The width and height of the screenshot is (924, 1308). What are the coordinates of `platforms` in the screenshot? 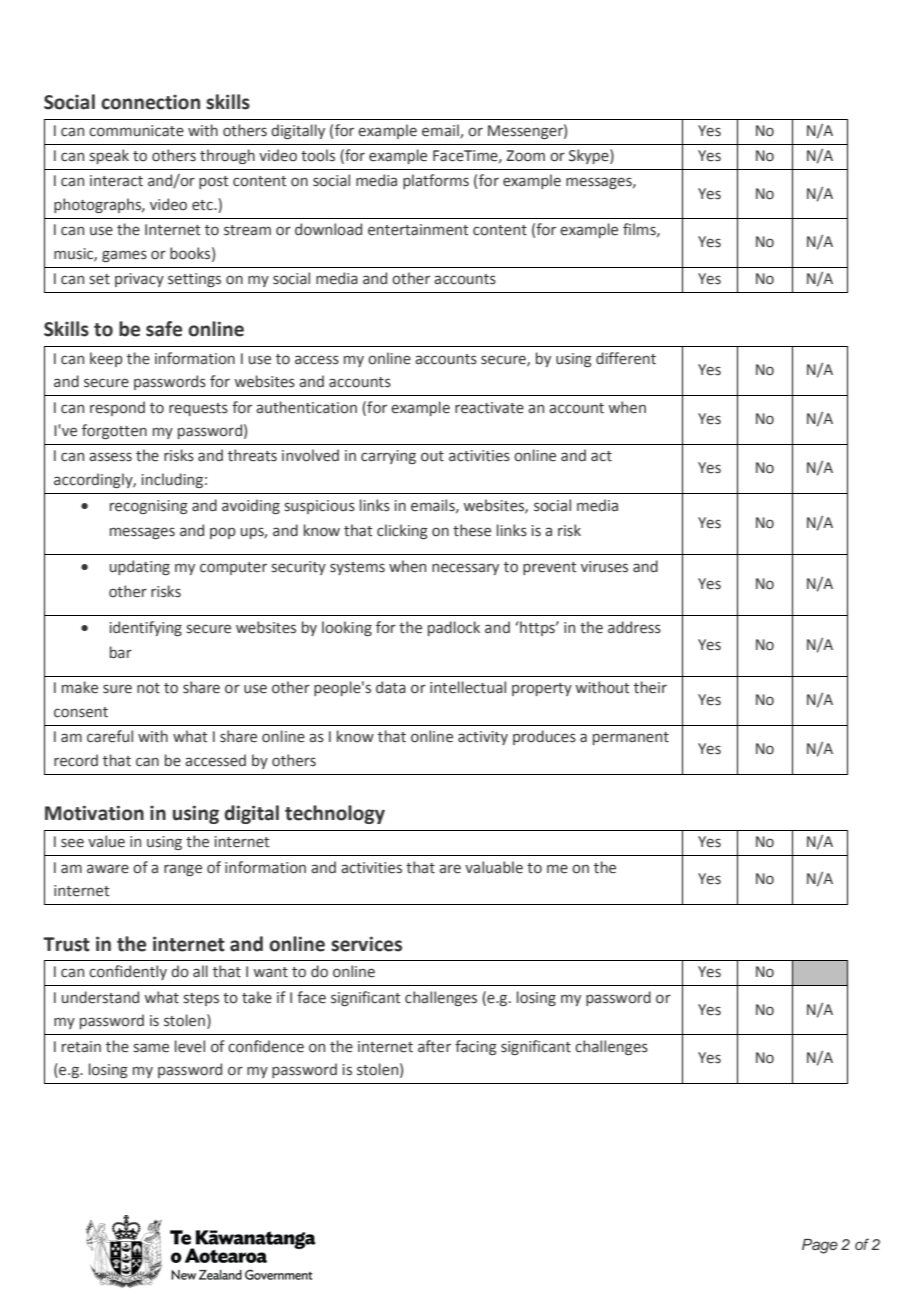 It's located at (436, 181).
